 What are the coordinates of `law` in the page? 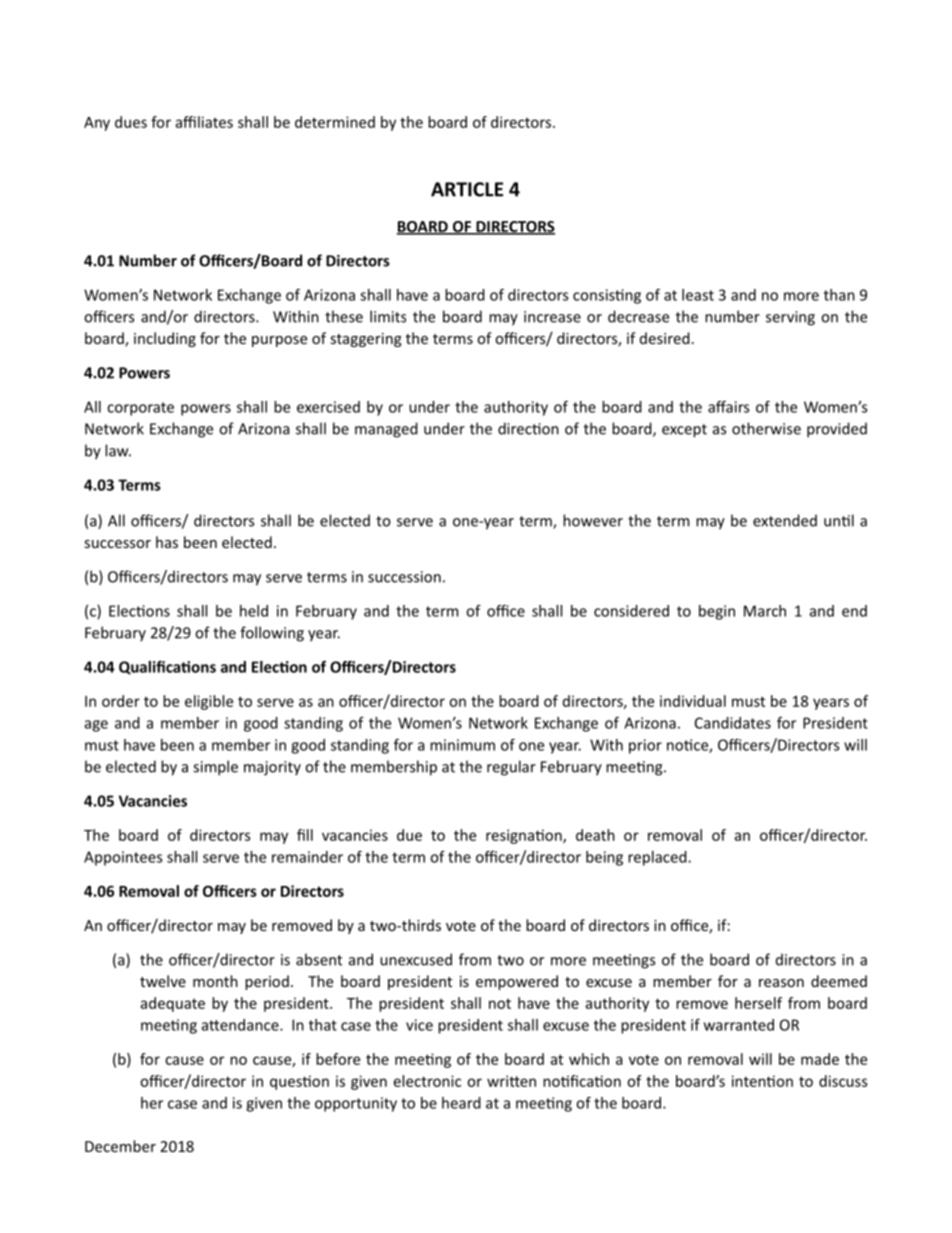 It's located at (118, 450).
